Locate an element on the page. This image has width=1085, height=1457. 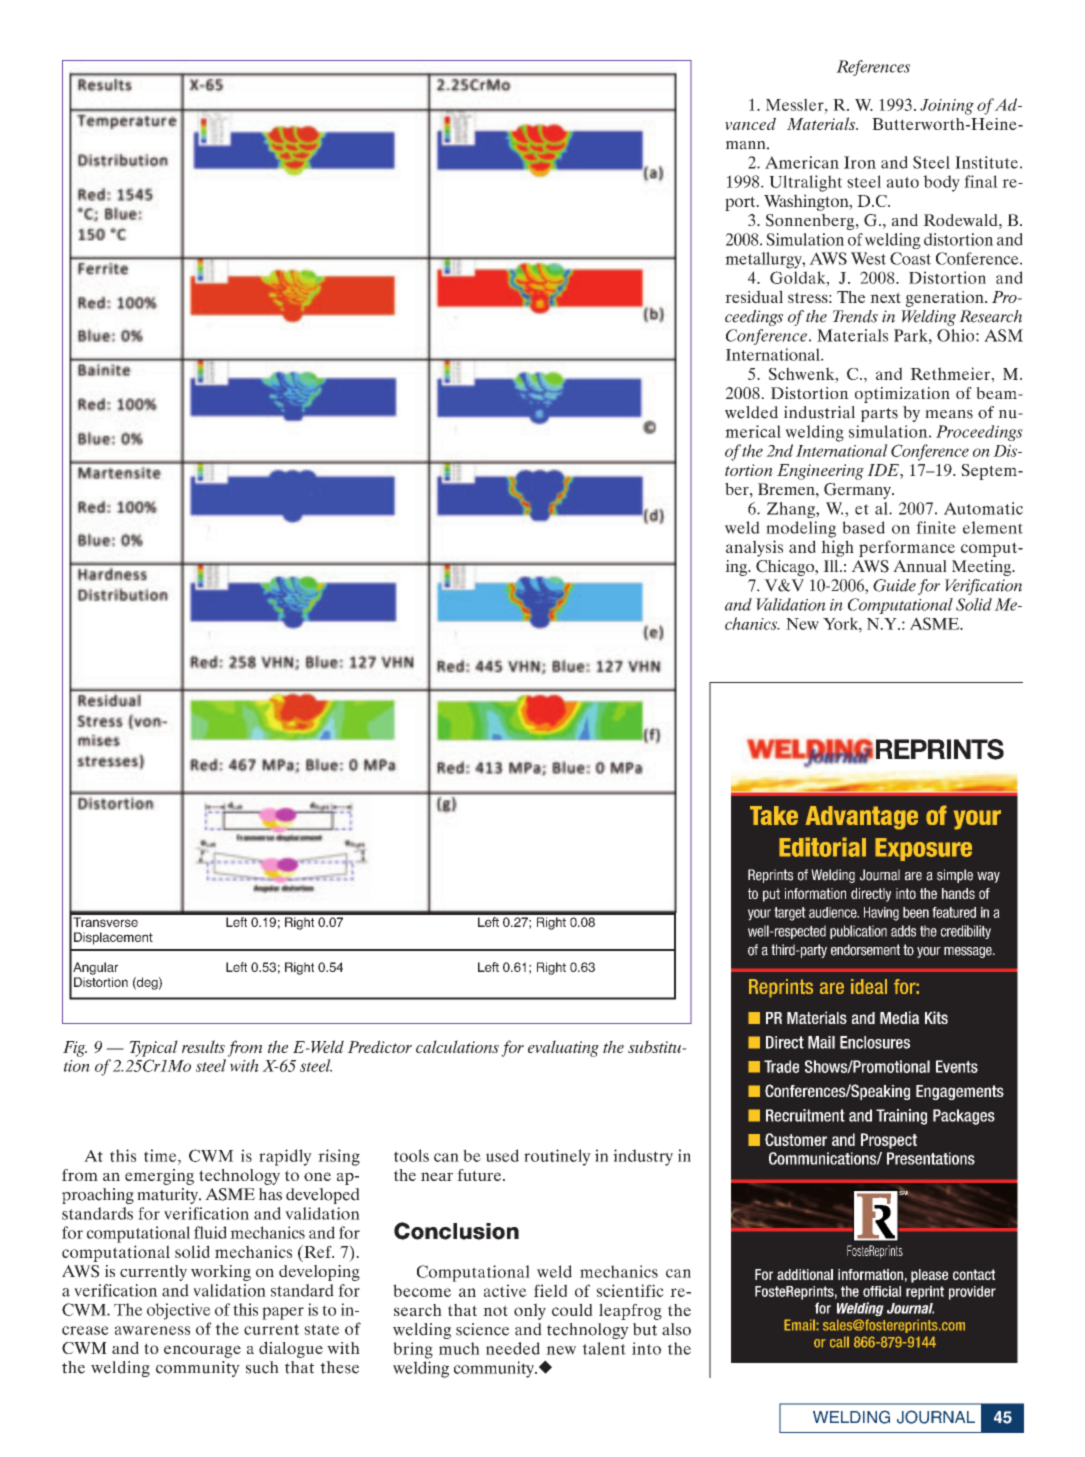
objective is located at coordinates (179, 1311).
